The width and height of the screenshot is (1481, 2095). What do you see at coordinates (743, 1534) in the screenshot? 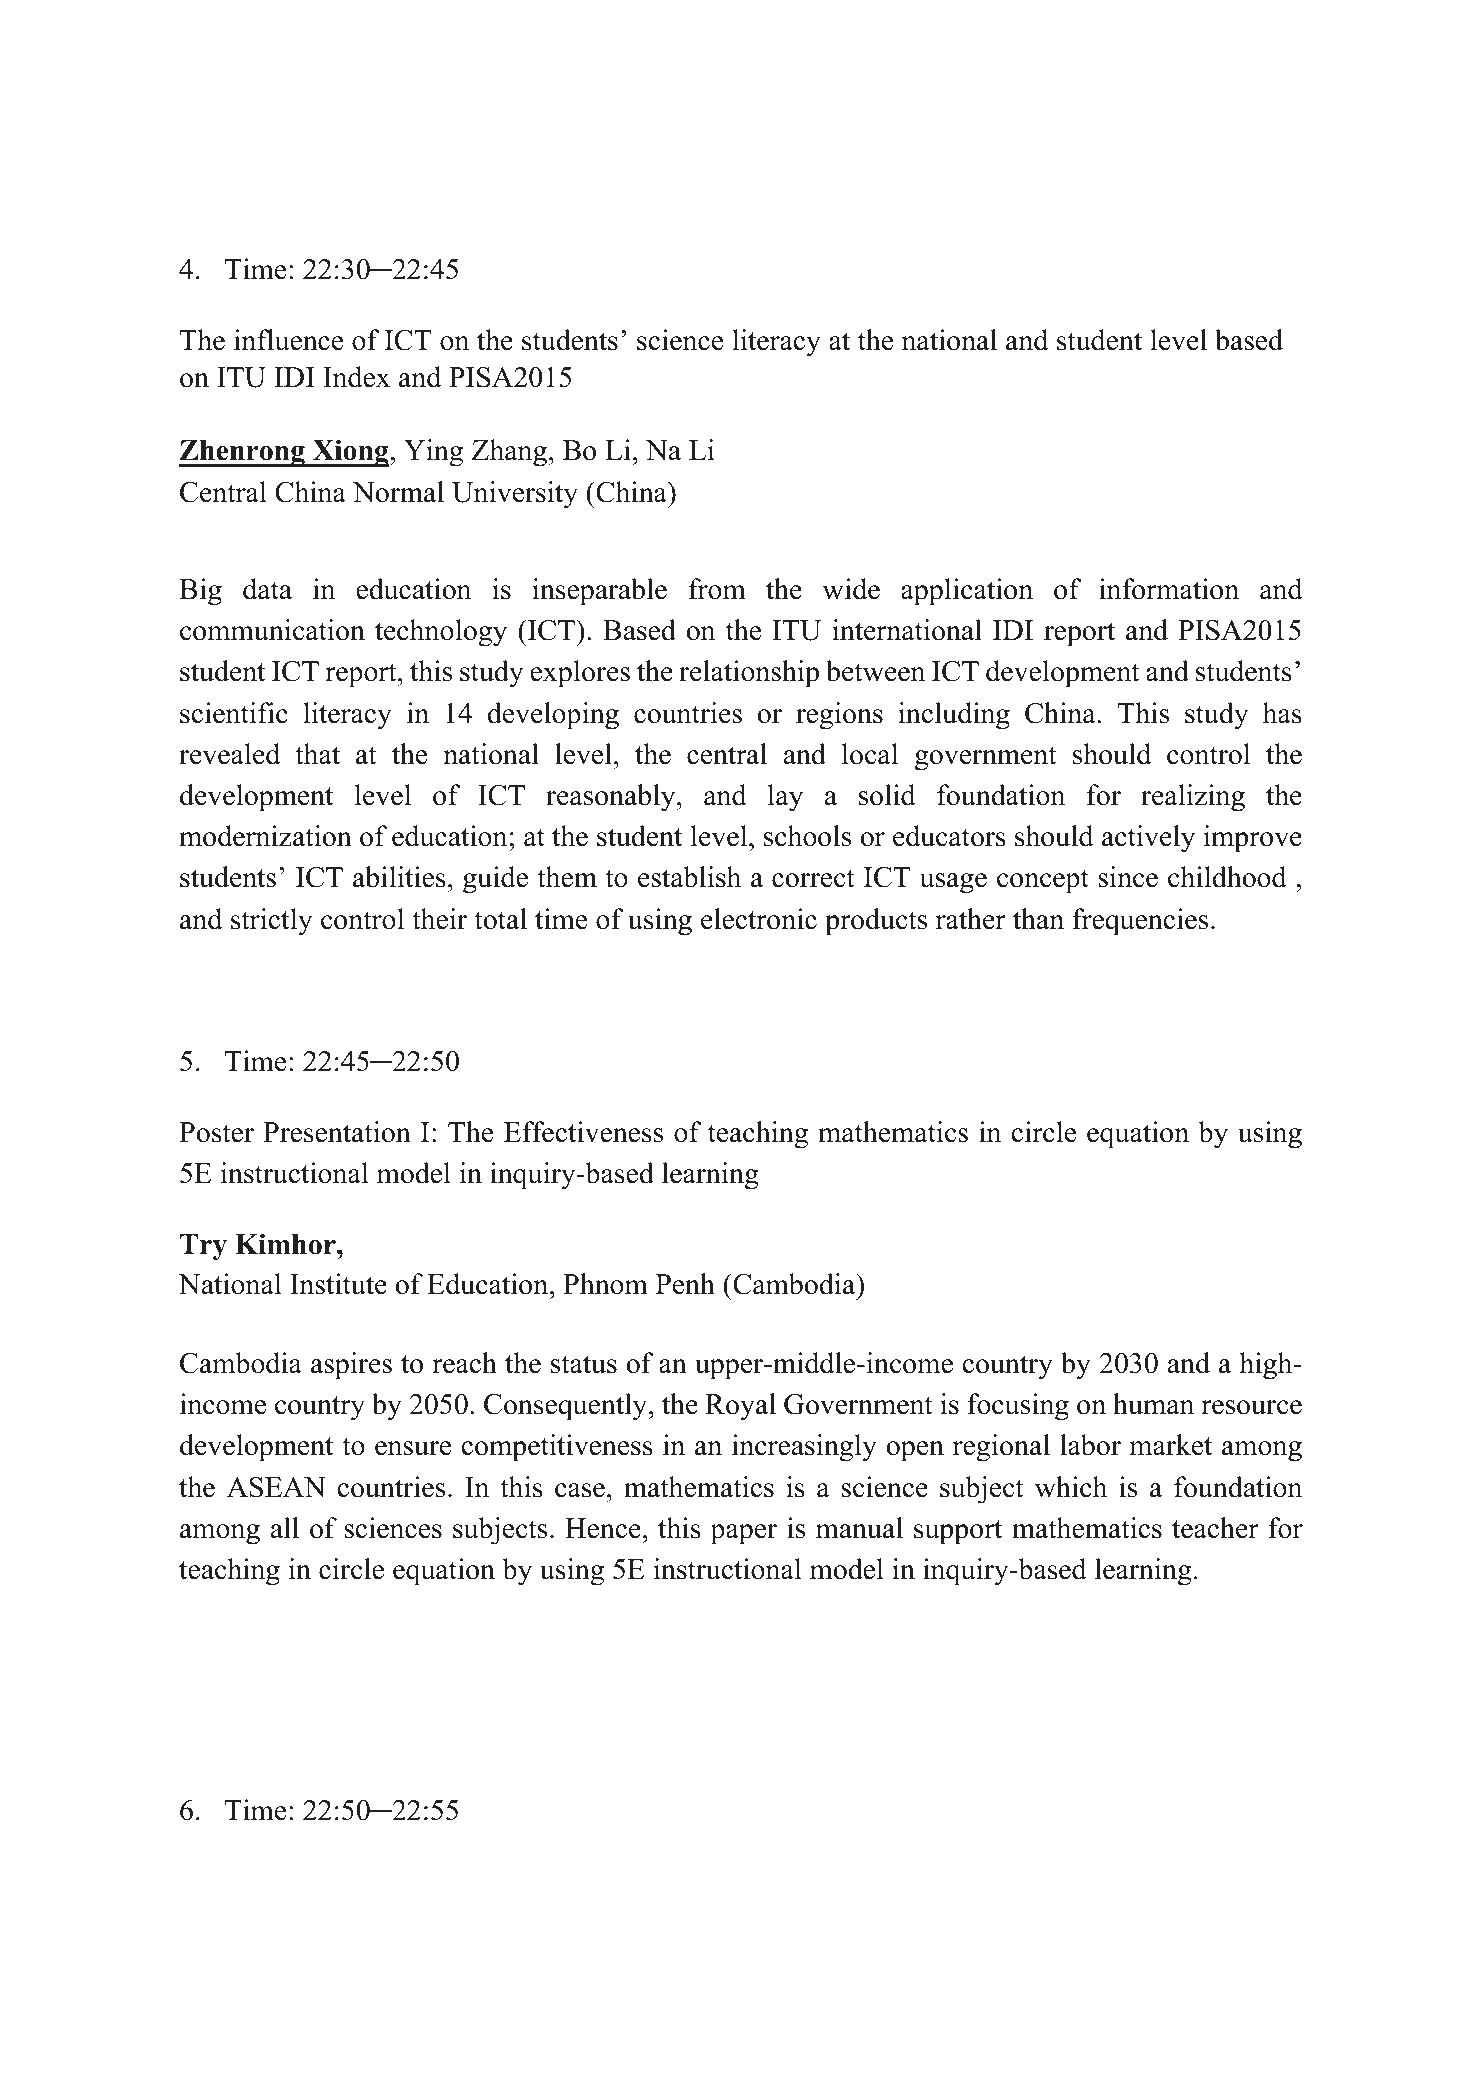
I see `paper` at bounding box center [743, 1534].
